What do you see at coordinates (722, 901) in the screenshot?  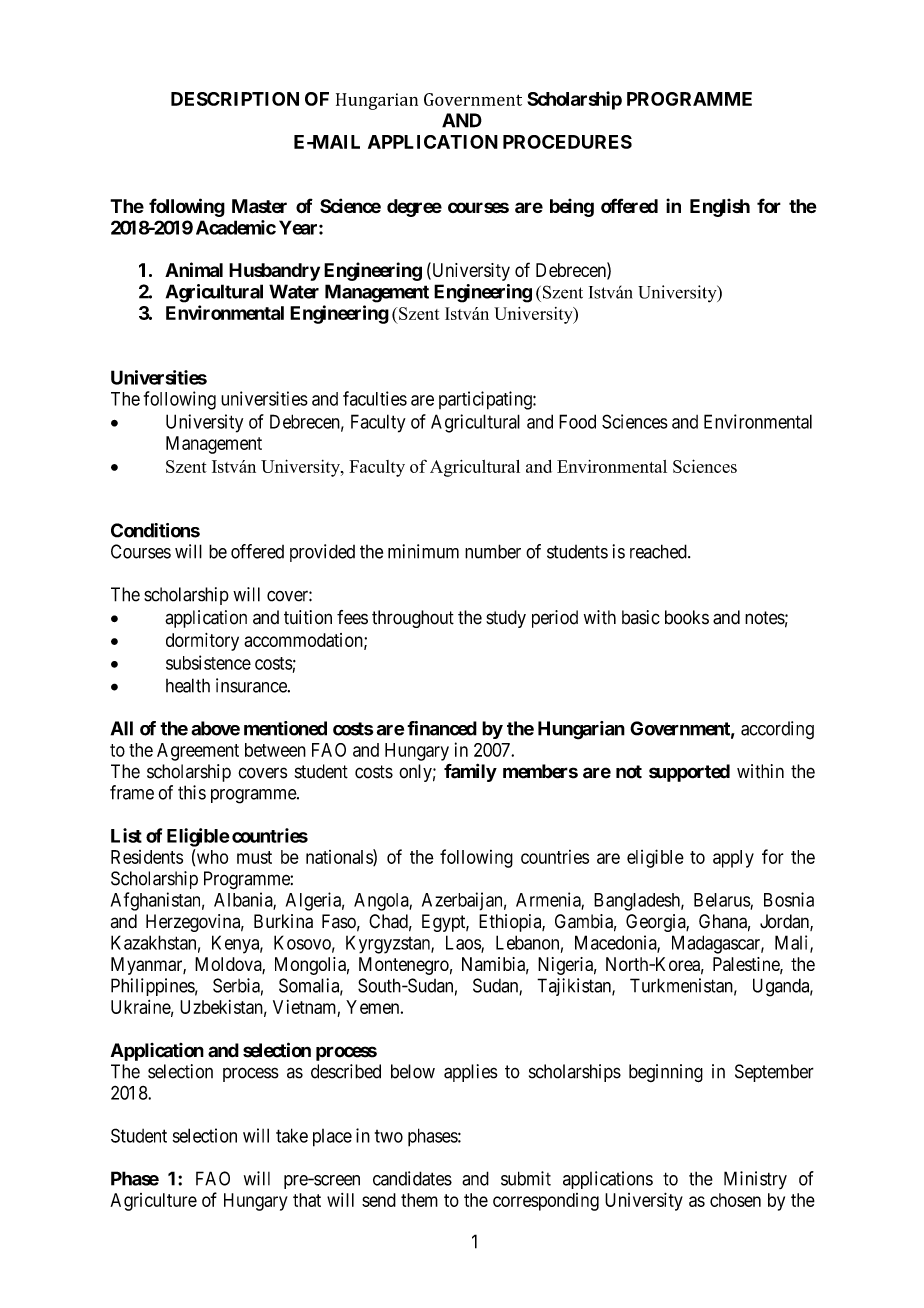 I see `Belarus` at bounding box center [722, 901].
